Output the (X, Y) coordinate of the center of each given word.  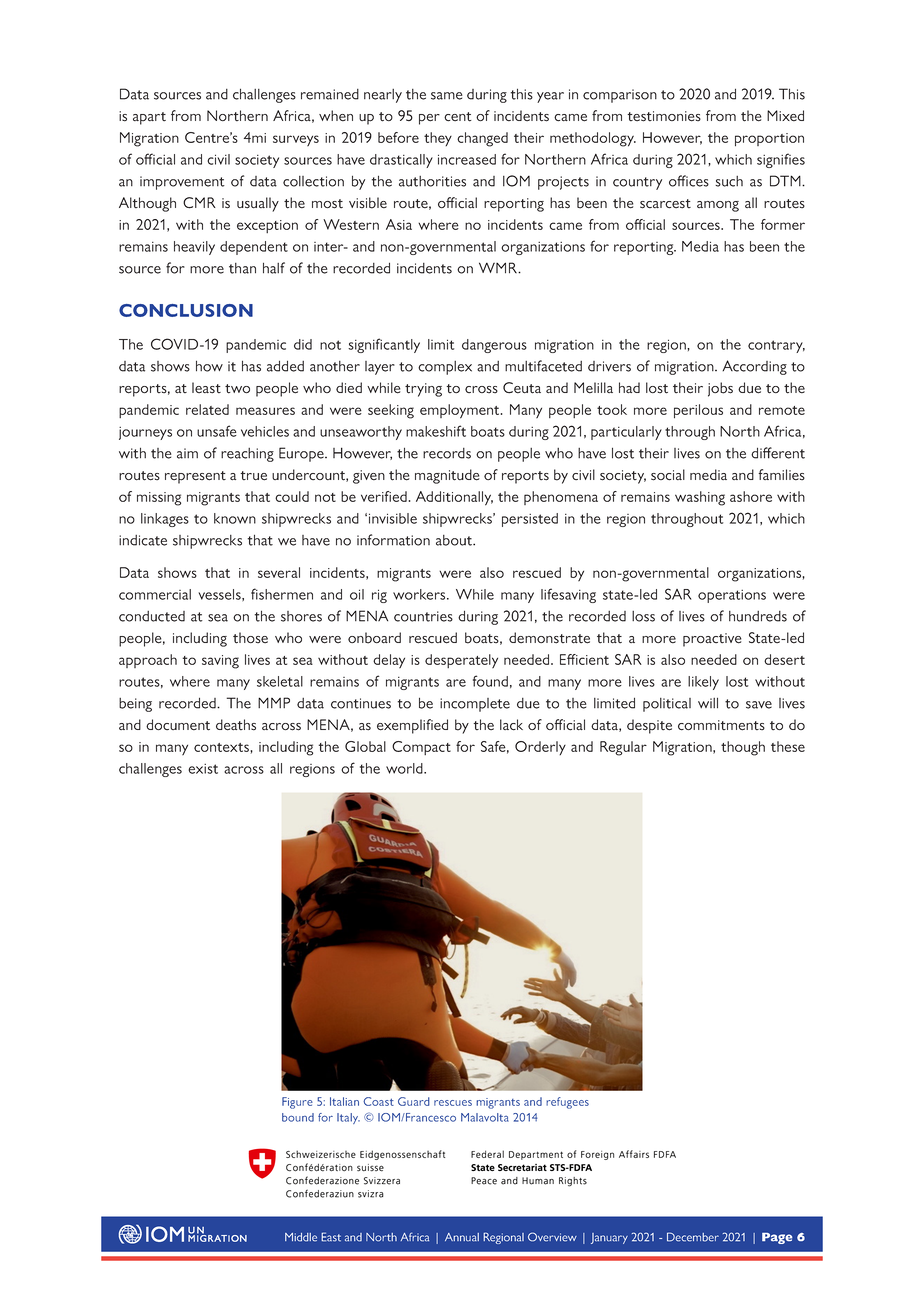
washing (700, 498)
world (405, 768)
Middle (301, 1237)
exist (203, 769)
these (788, 746)
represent (195, 477)
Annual (462, 1237)
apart (149, 118)
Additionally (454, 498)
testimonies (664, 116)
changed (482, 139)
